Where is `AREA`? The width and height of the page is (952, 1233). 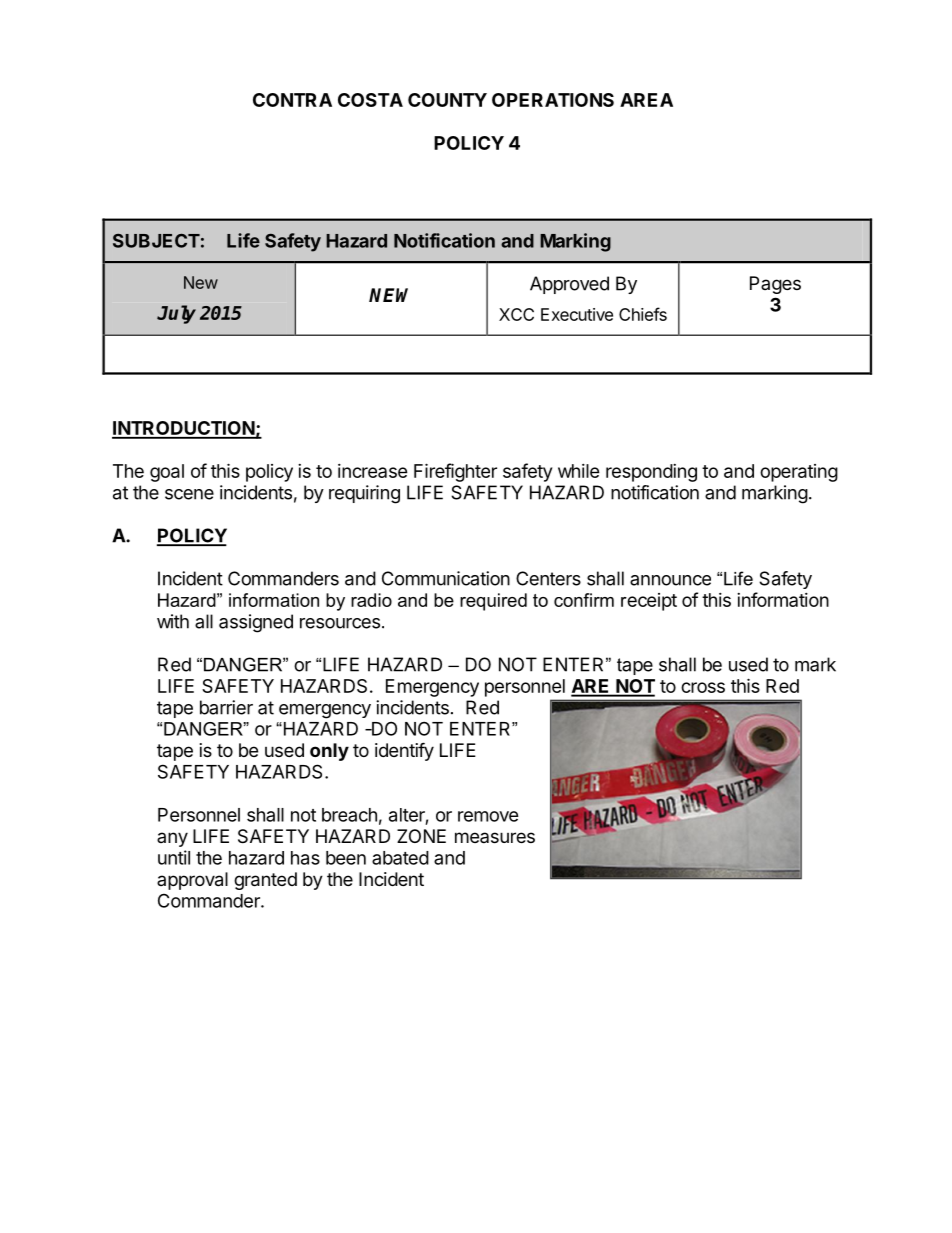
AREA is located at coordinates (646, 100).
